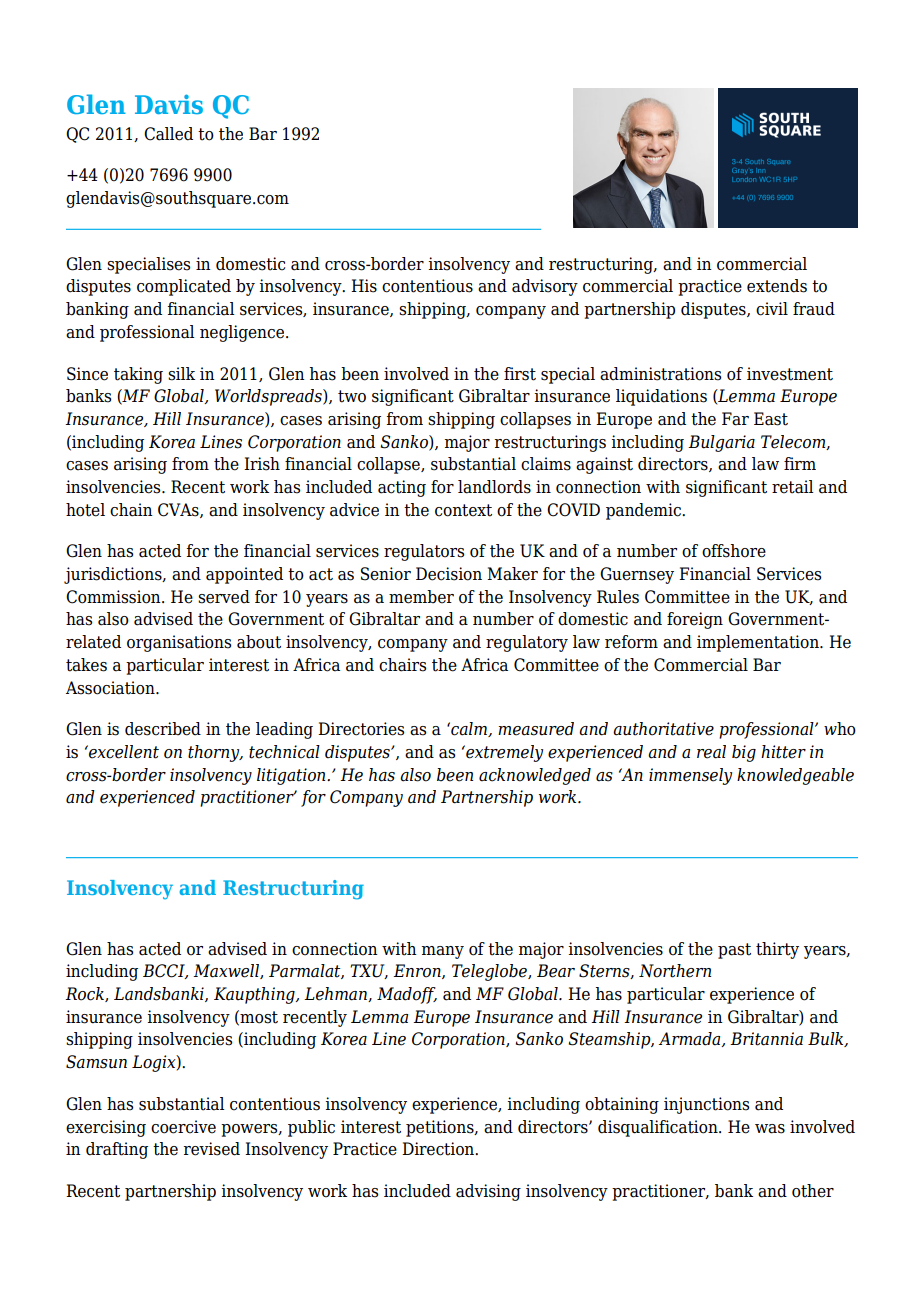  I want to click on advisory, so click(545, 287).
